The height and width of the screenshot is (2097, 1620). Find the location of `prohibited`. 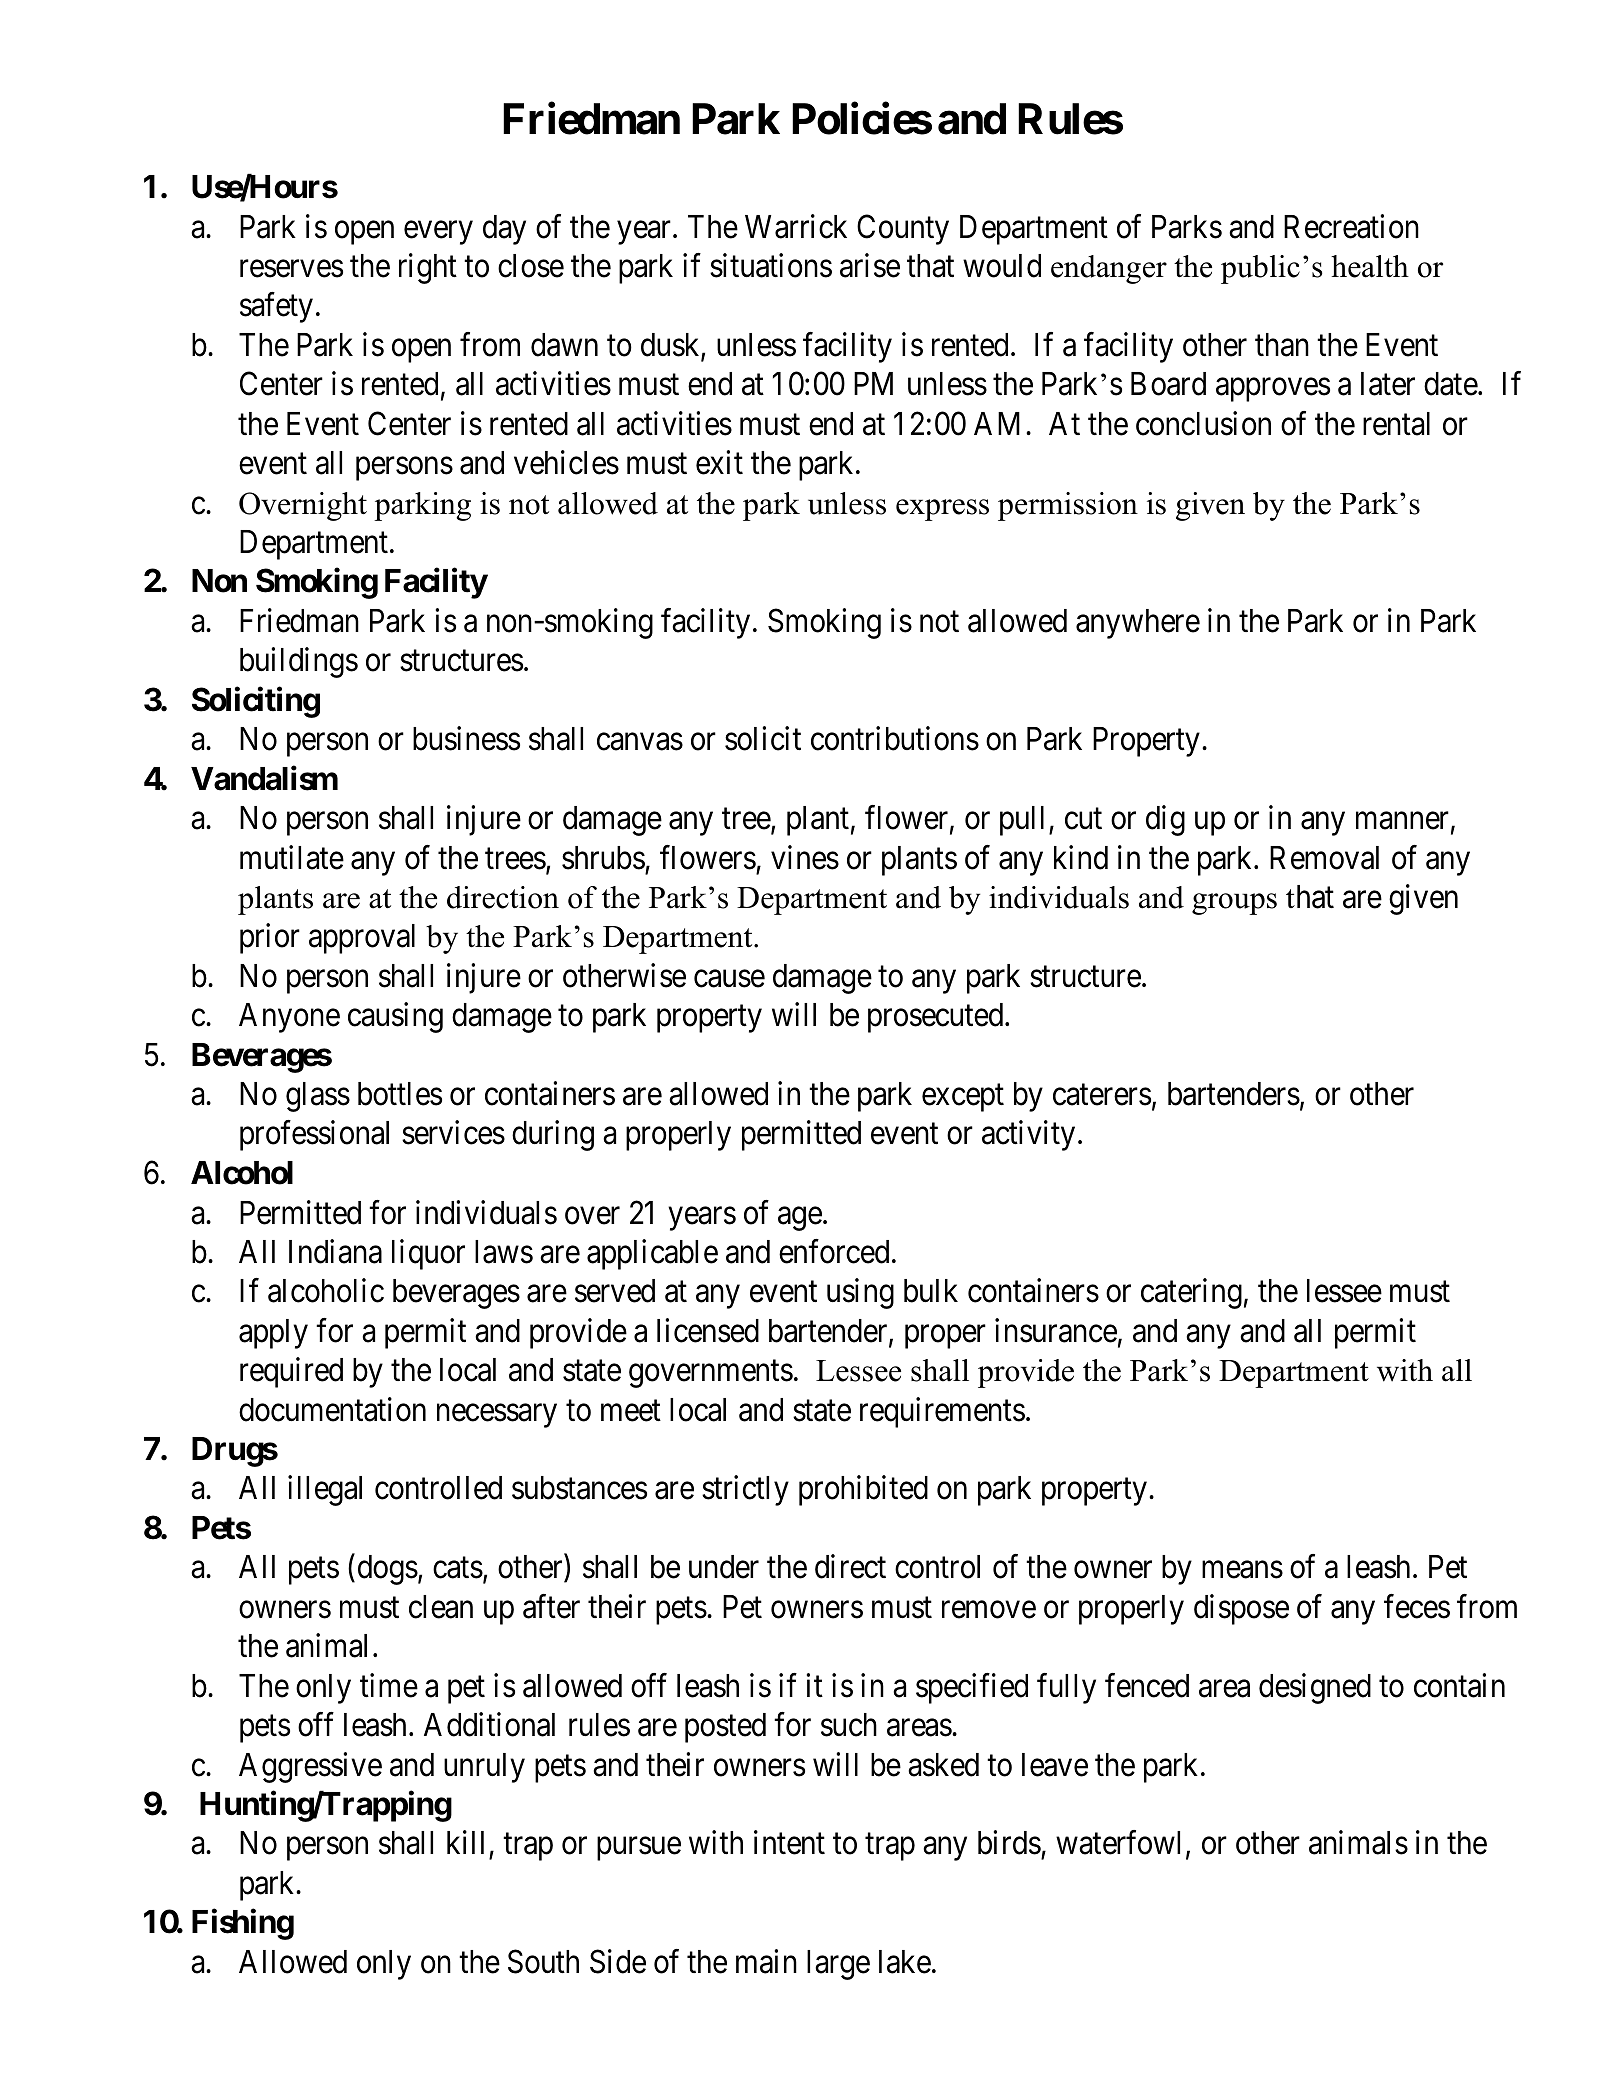

prohibited is located at coordinates (863, 1491).
